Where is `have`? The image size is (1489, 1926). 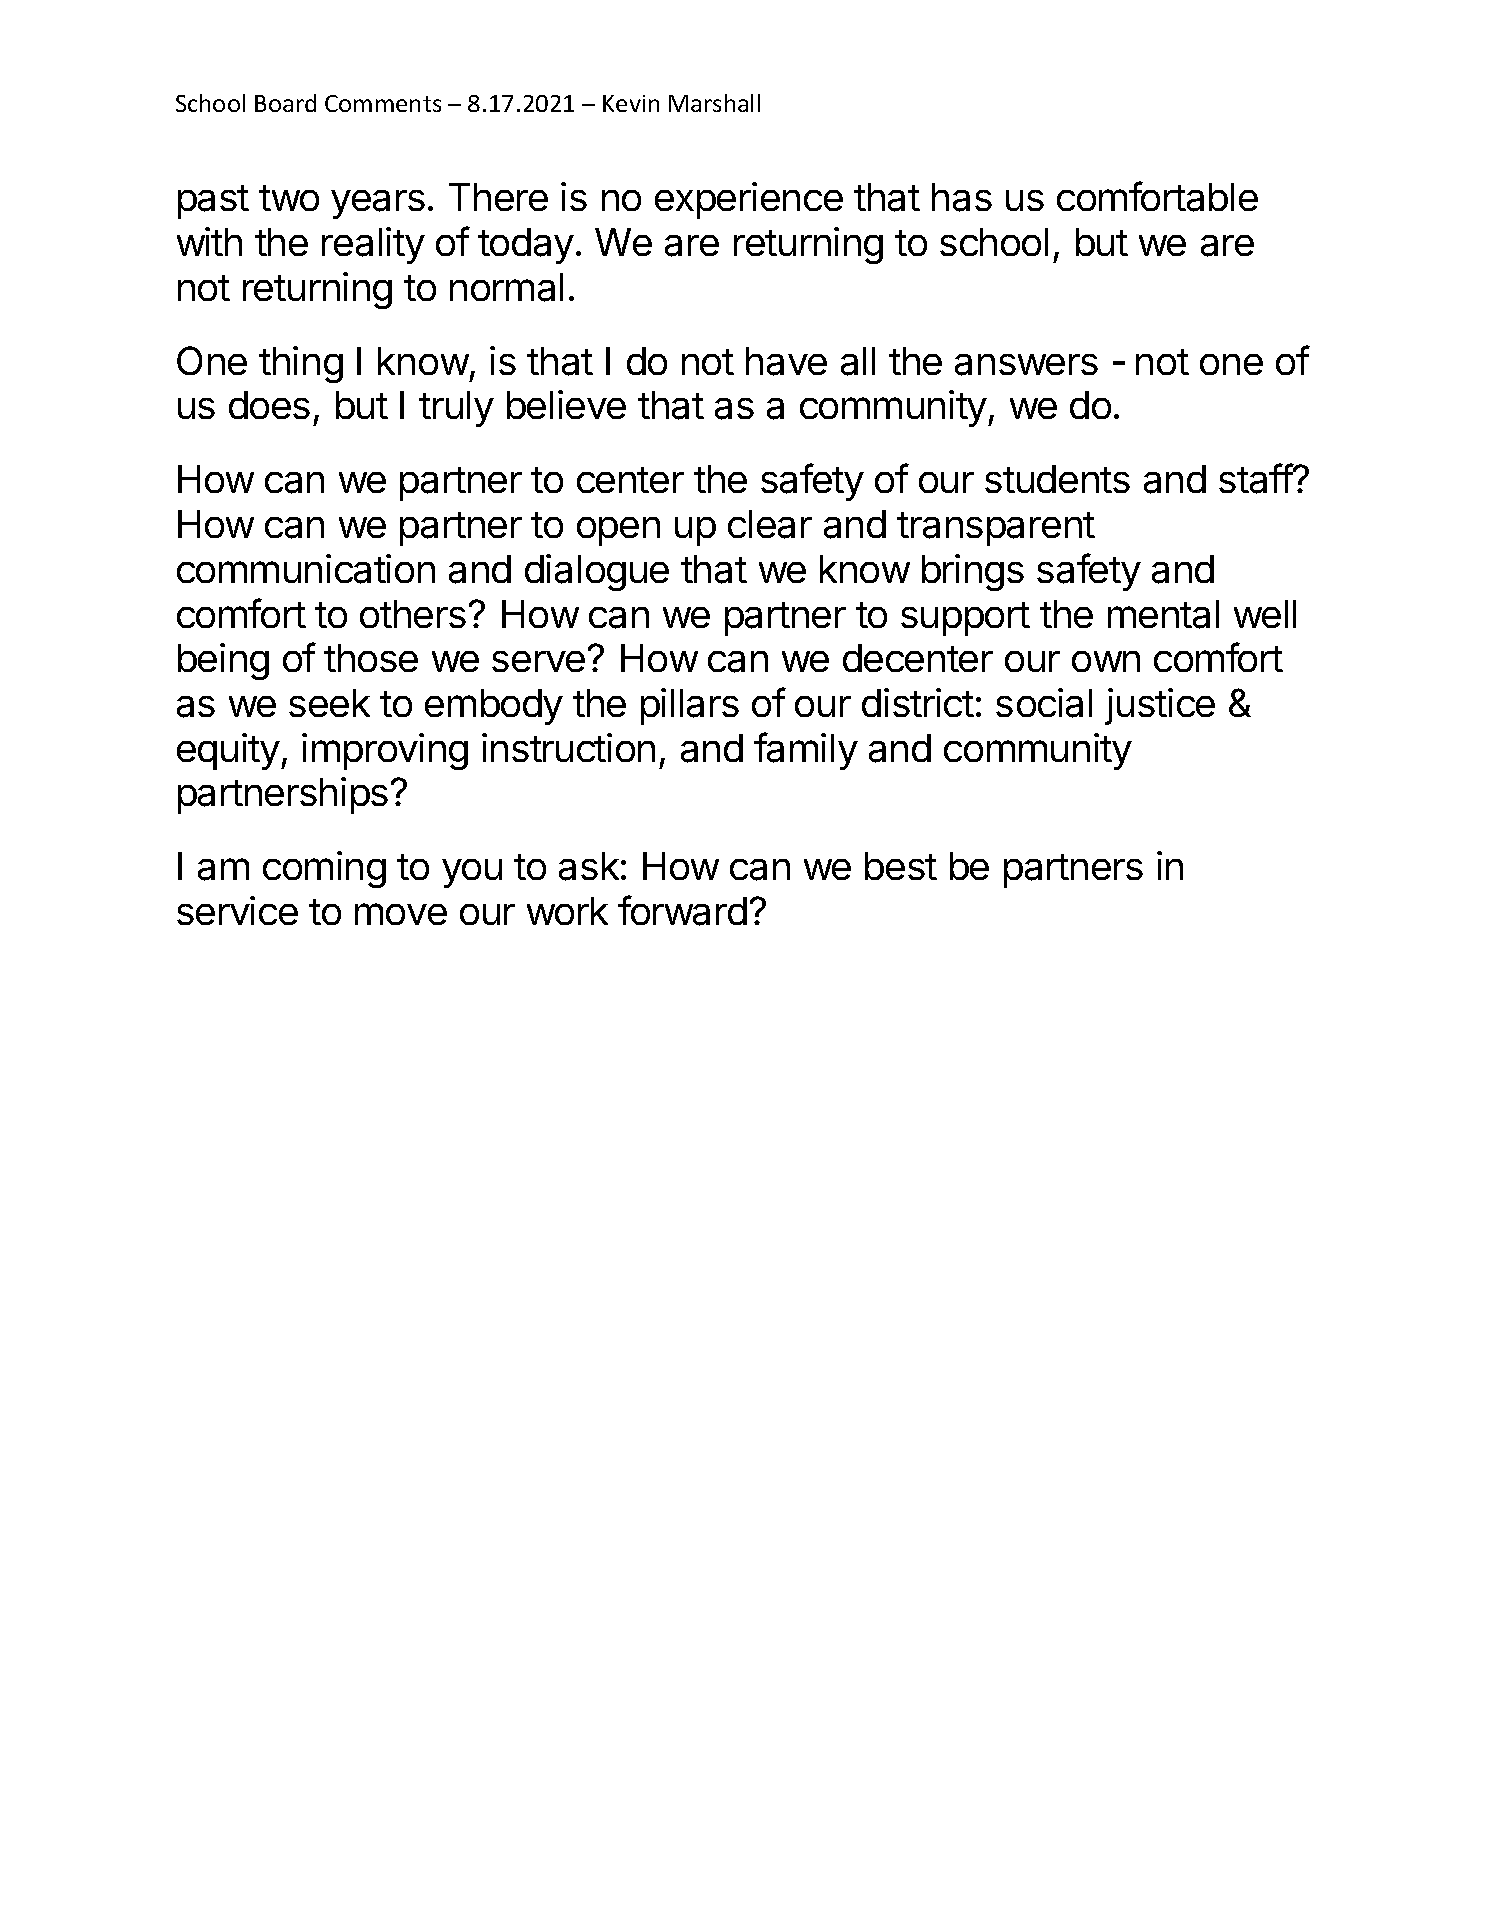
have is located at coordinates (786, 361).
